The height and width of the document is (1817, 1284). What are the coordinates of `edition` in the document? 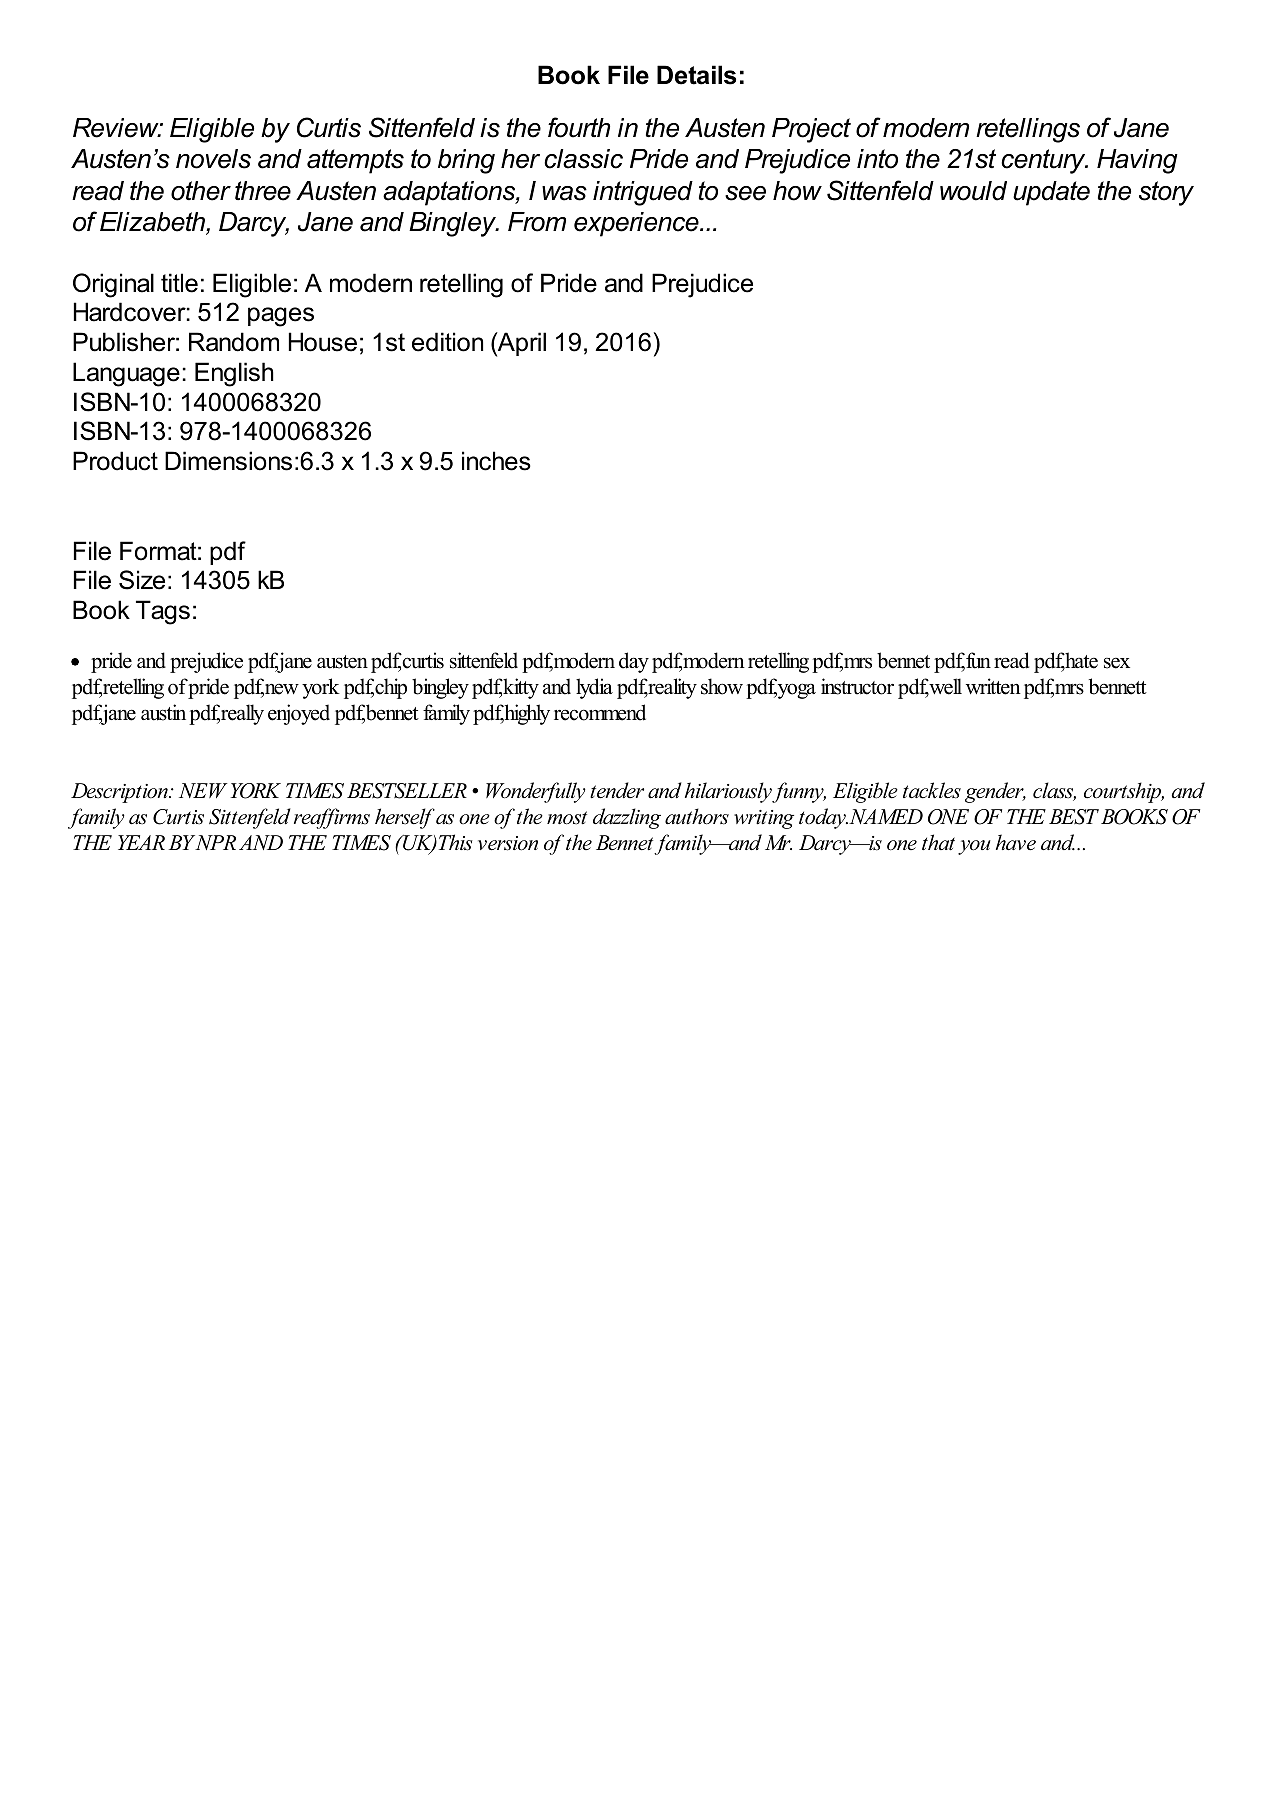 It's located at (447, 342).
